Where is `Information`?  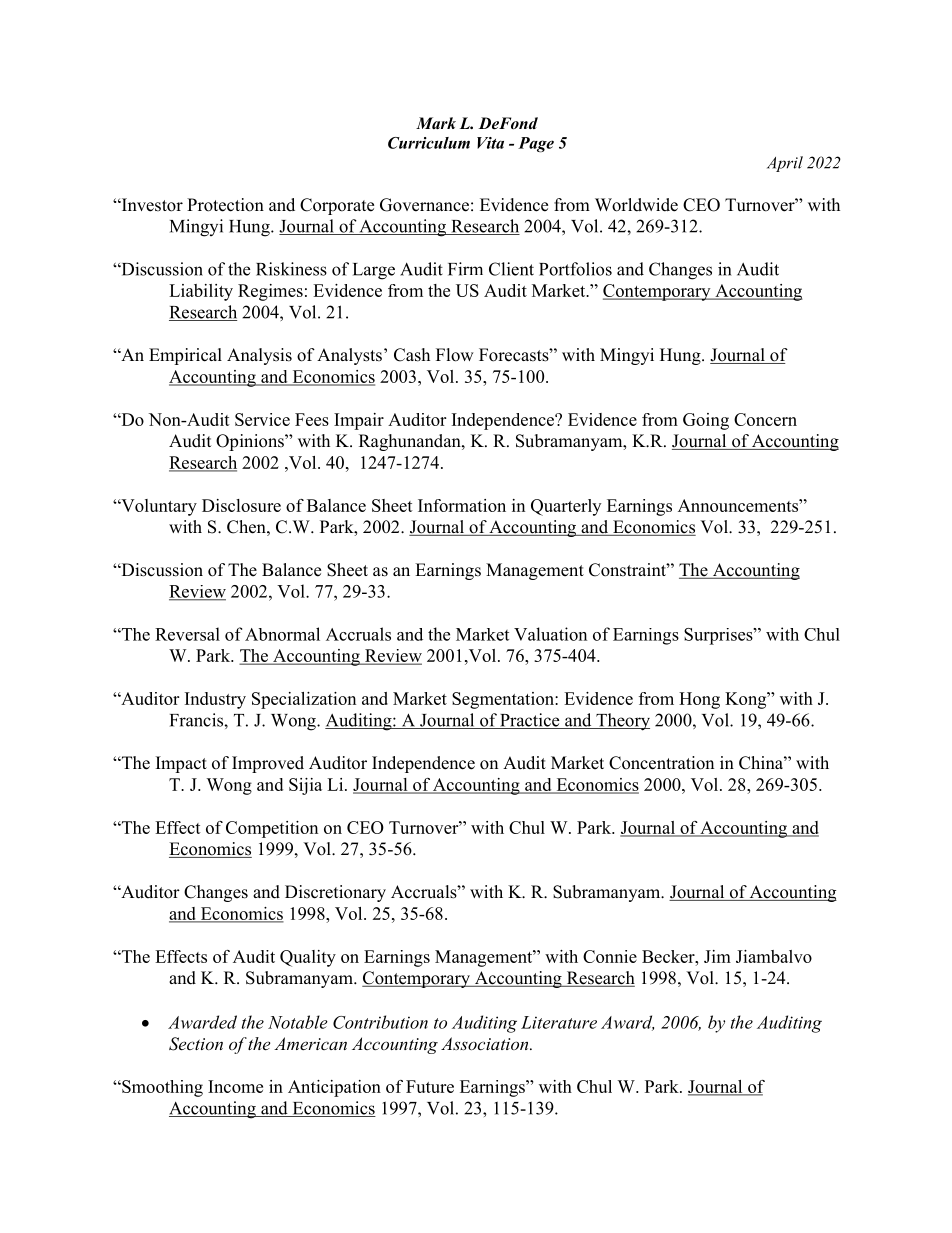 Information is located at coordinates (462, 505).
